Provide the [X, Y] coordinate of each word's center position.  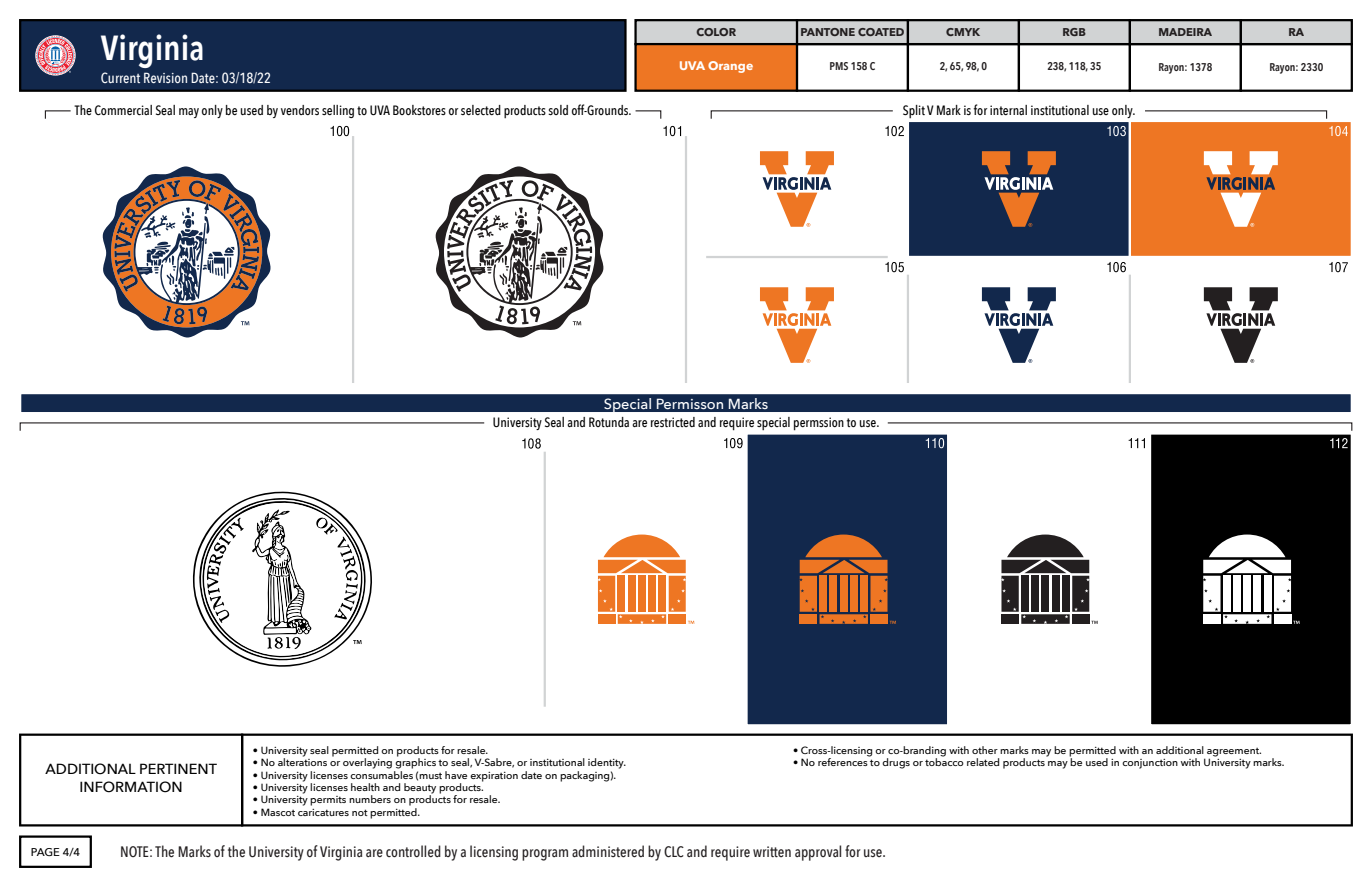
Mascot [278, 812]
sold [558, 110]
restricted [673, 422]
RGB [1074, 32]
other [985, 750]
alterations [302, 761]
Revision [165, 77]
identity [607, 763]
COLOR [716, 32]
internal [1008, 110]
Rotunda [609, 422]
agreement [1234, 753]
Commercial [123, 110]
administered [608, 851]
